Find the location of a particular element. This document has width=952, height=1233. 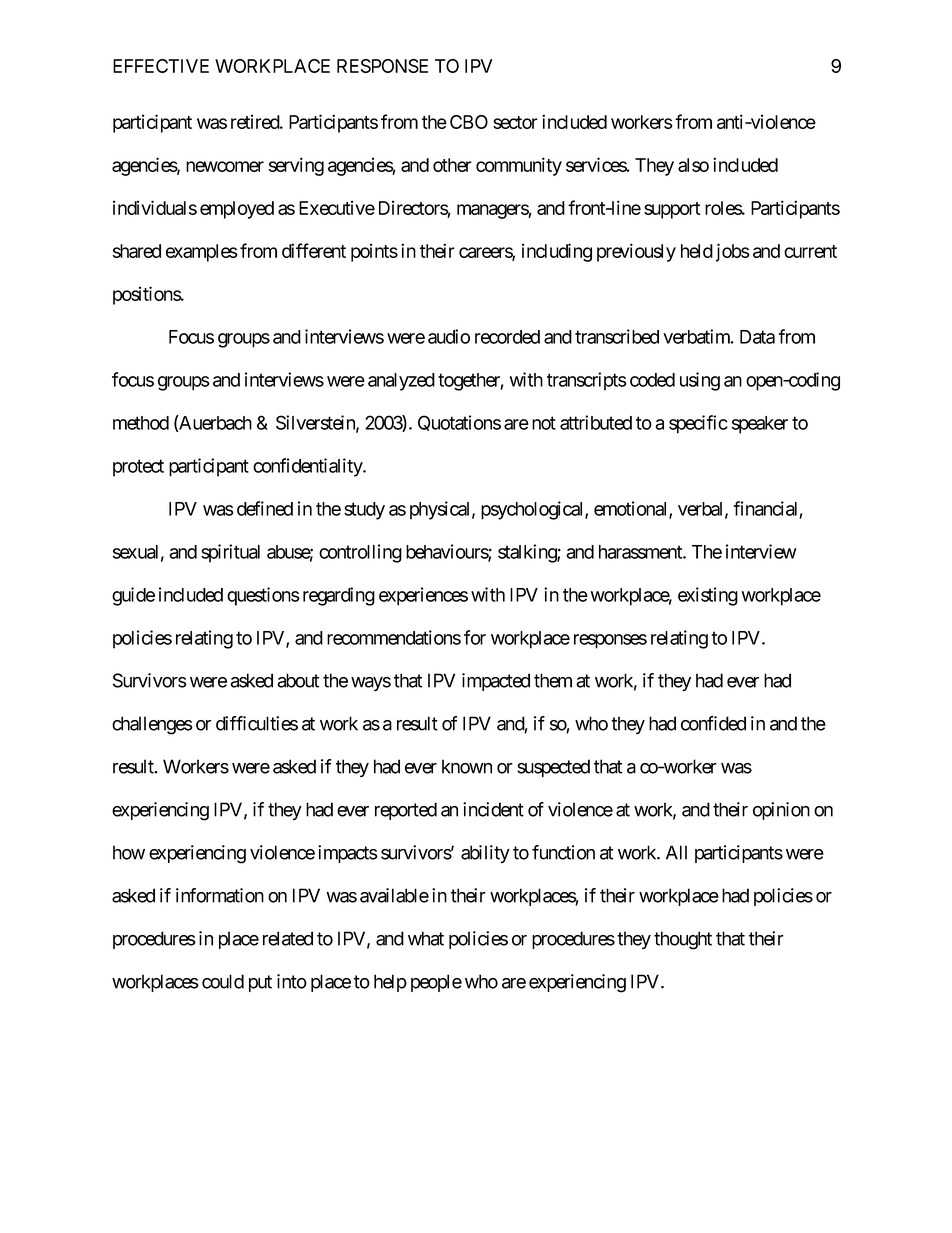

CBO is located at coordinates (469, 122).
